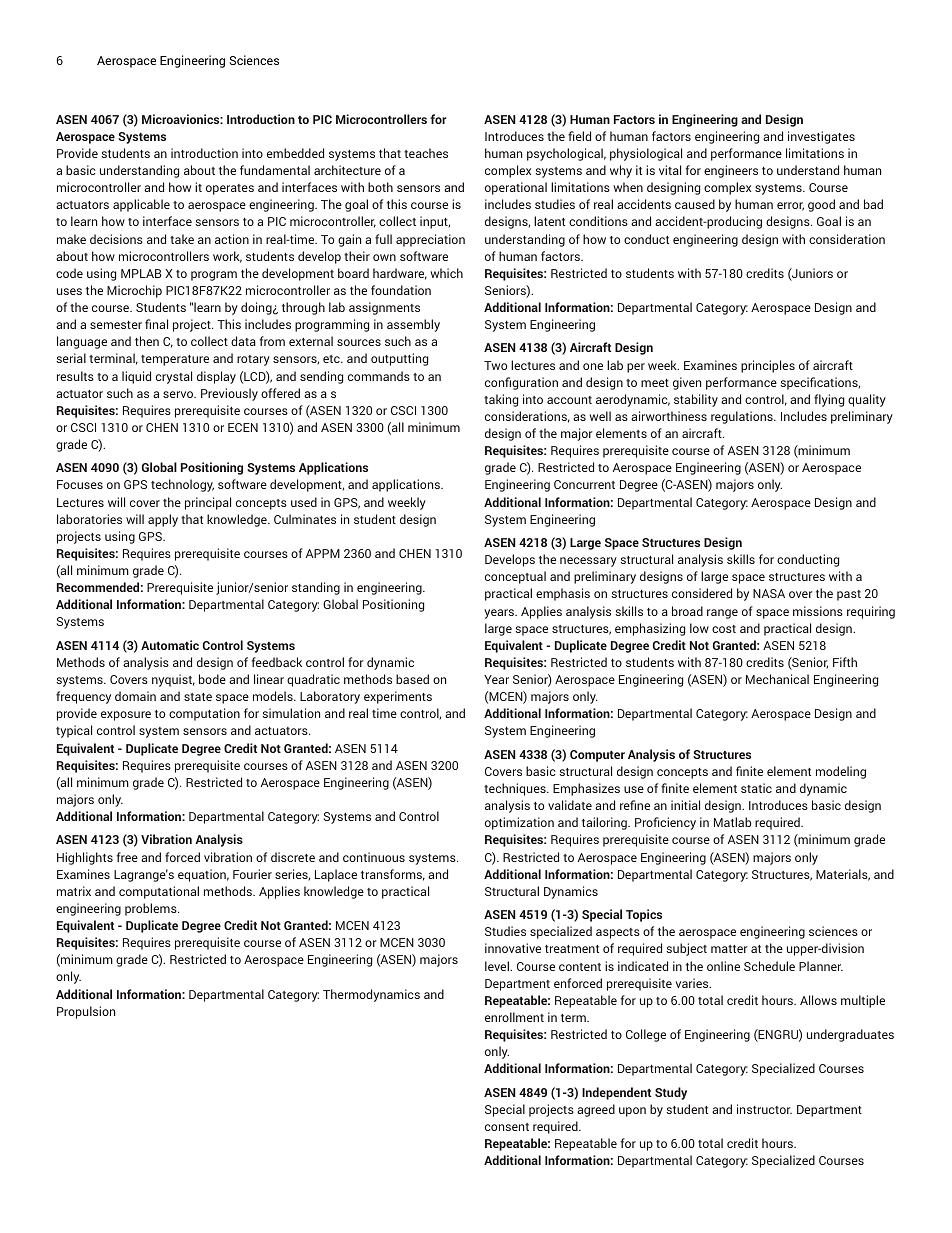 The height and width of the screenshot is (1233, 952). Describe the element at coordinates (141, 205) in the screenshot. I see `applicable` at that location.
